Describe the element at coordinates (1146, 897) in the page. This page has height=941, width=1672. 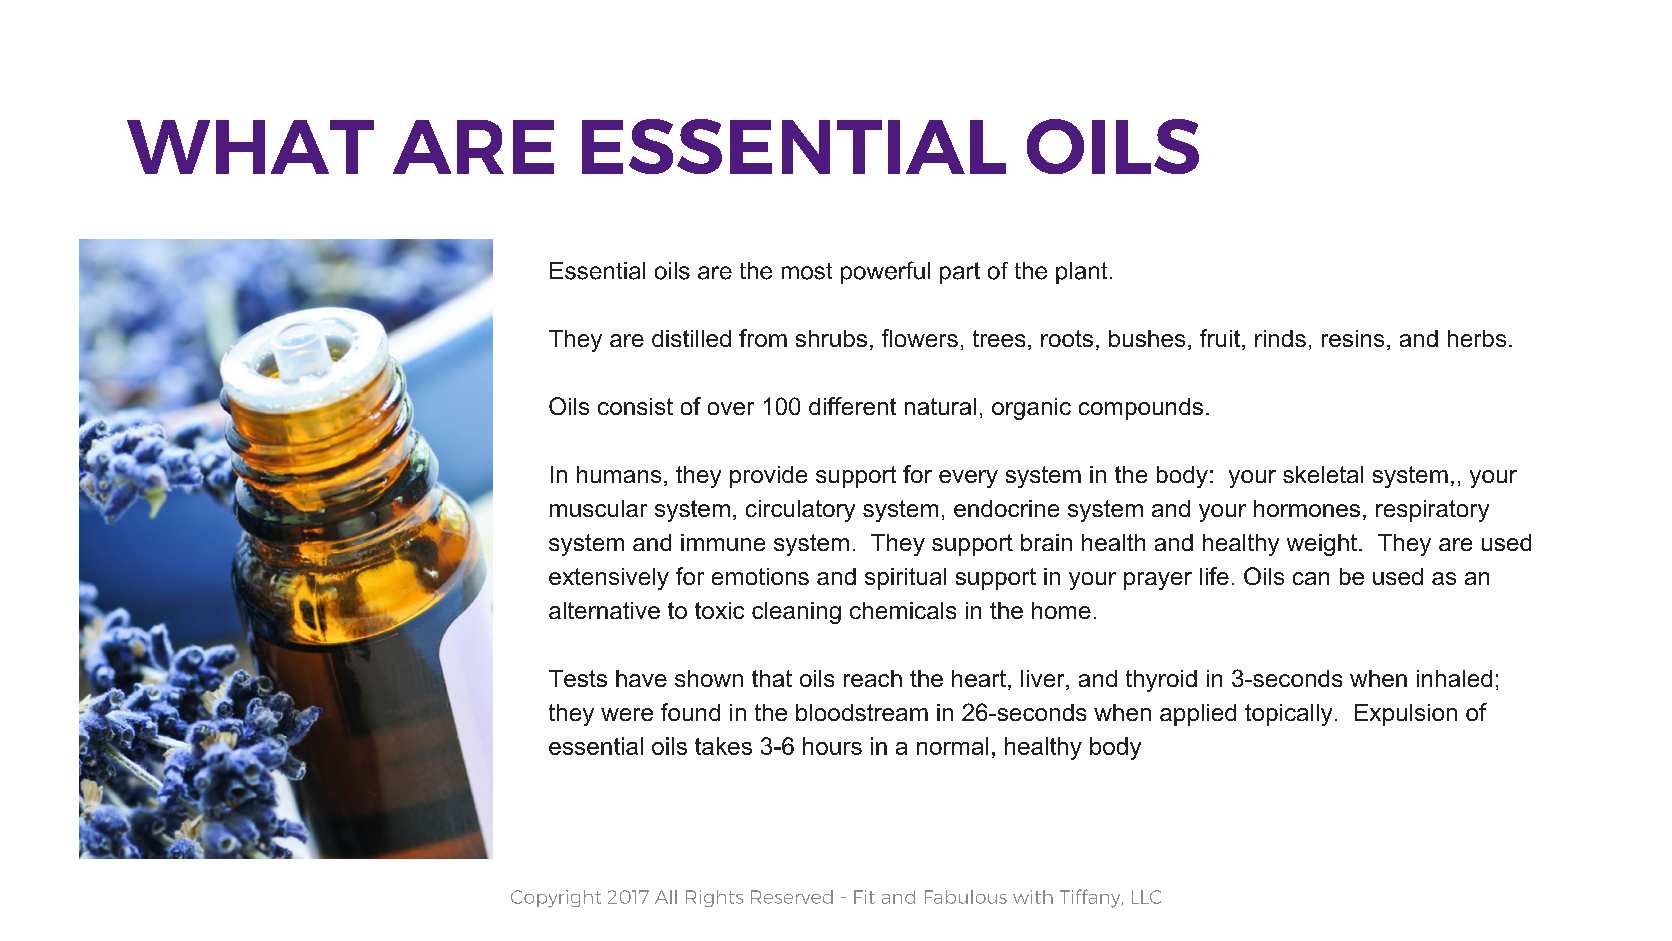
I see `LLC` at that location.
